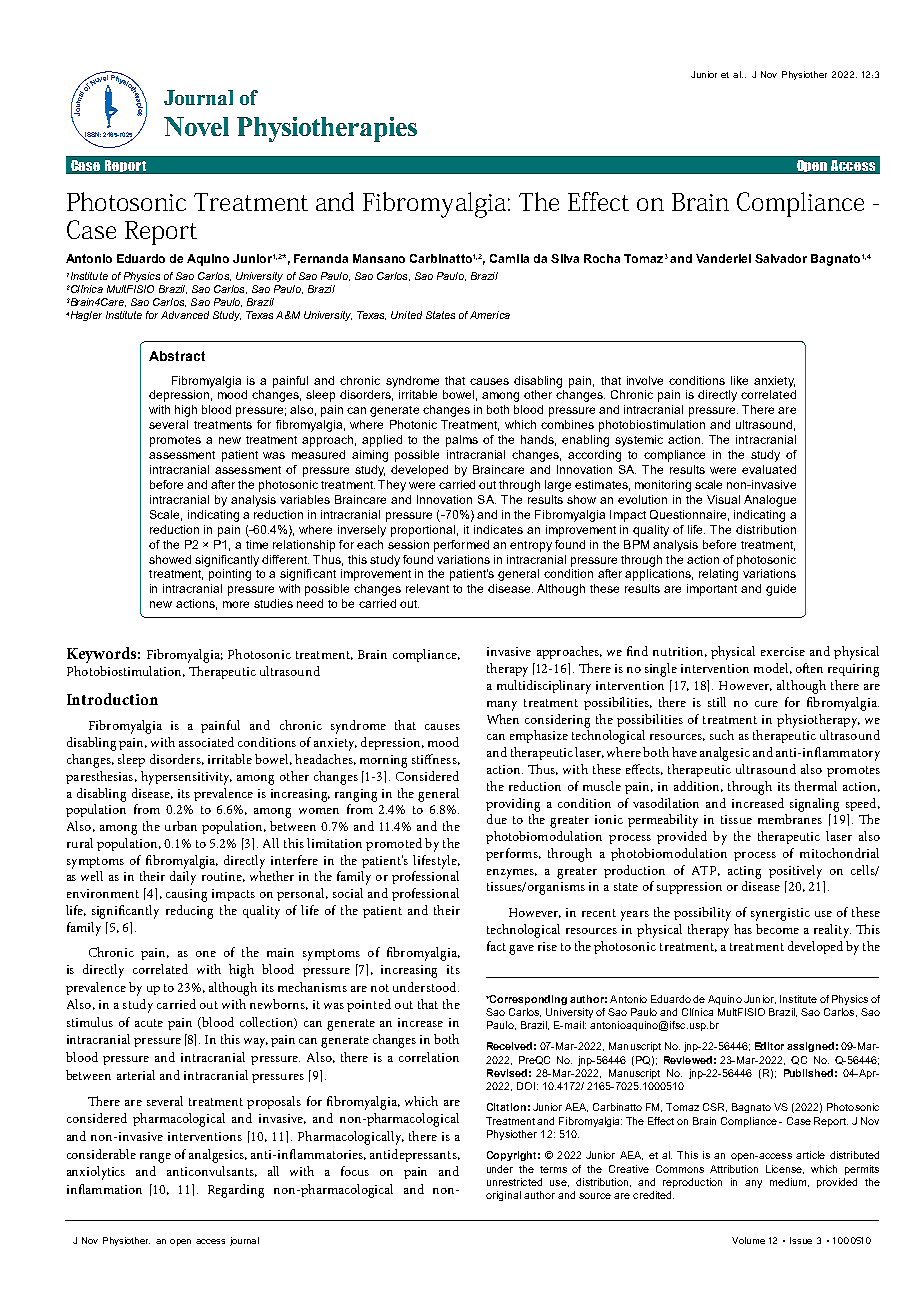 The height and width of the screenshot is (1308, 924). Describe the element at coordinates (496, 946) in the screenshot. I see `fact` at that location.
